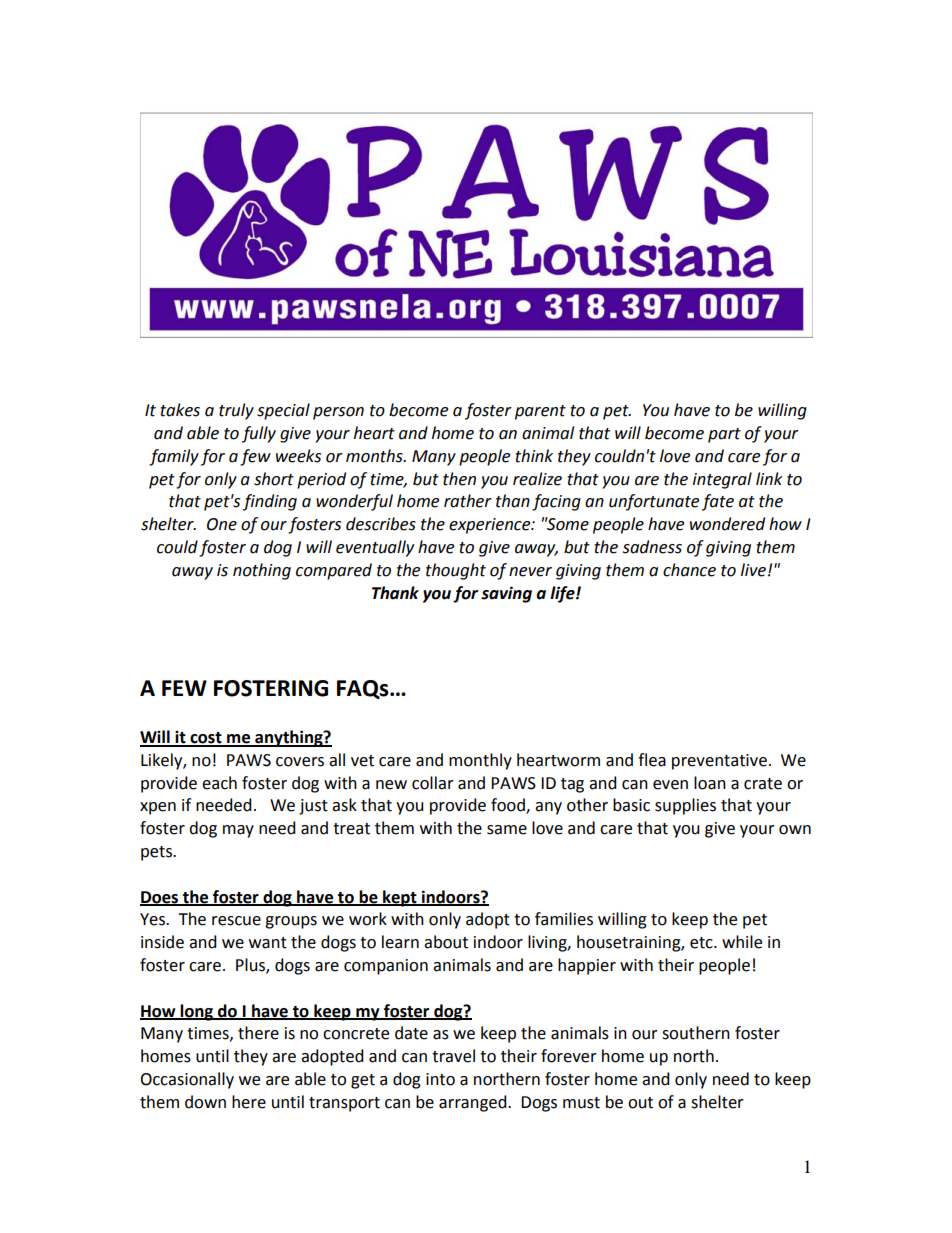  Describe the element at coordinates (724, 435) in the image. I see `part` at that location.
